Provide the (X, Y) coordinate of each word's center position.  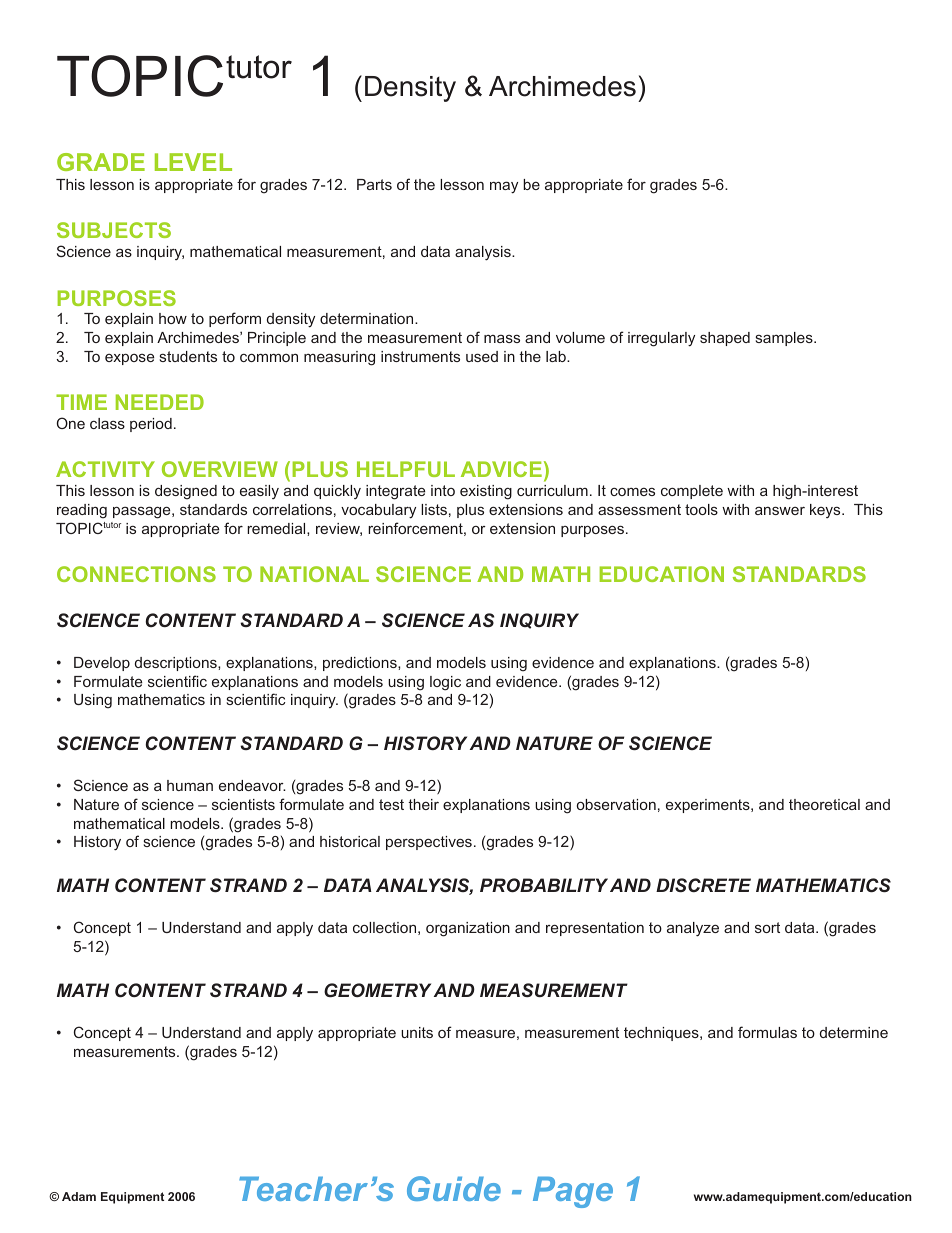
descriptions (177, 664)
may (504, 187)
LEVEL (193, 162)
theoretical (824, 804)
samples (785, 339)
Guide (454, 1188)
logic (445, 683)
